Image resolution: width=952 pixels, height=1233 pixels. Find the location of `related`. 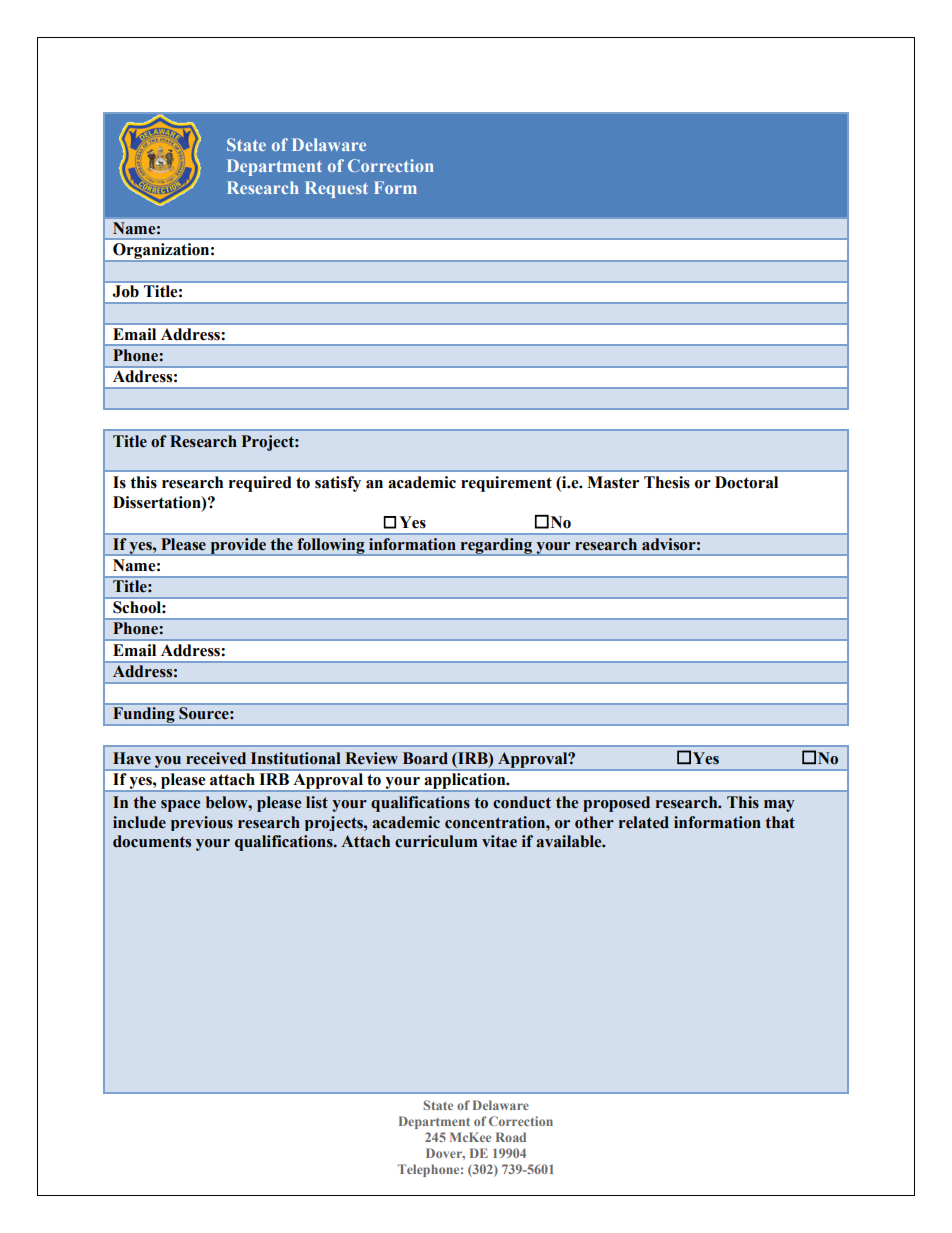

related is located at coordinates (644, 822).
